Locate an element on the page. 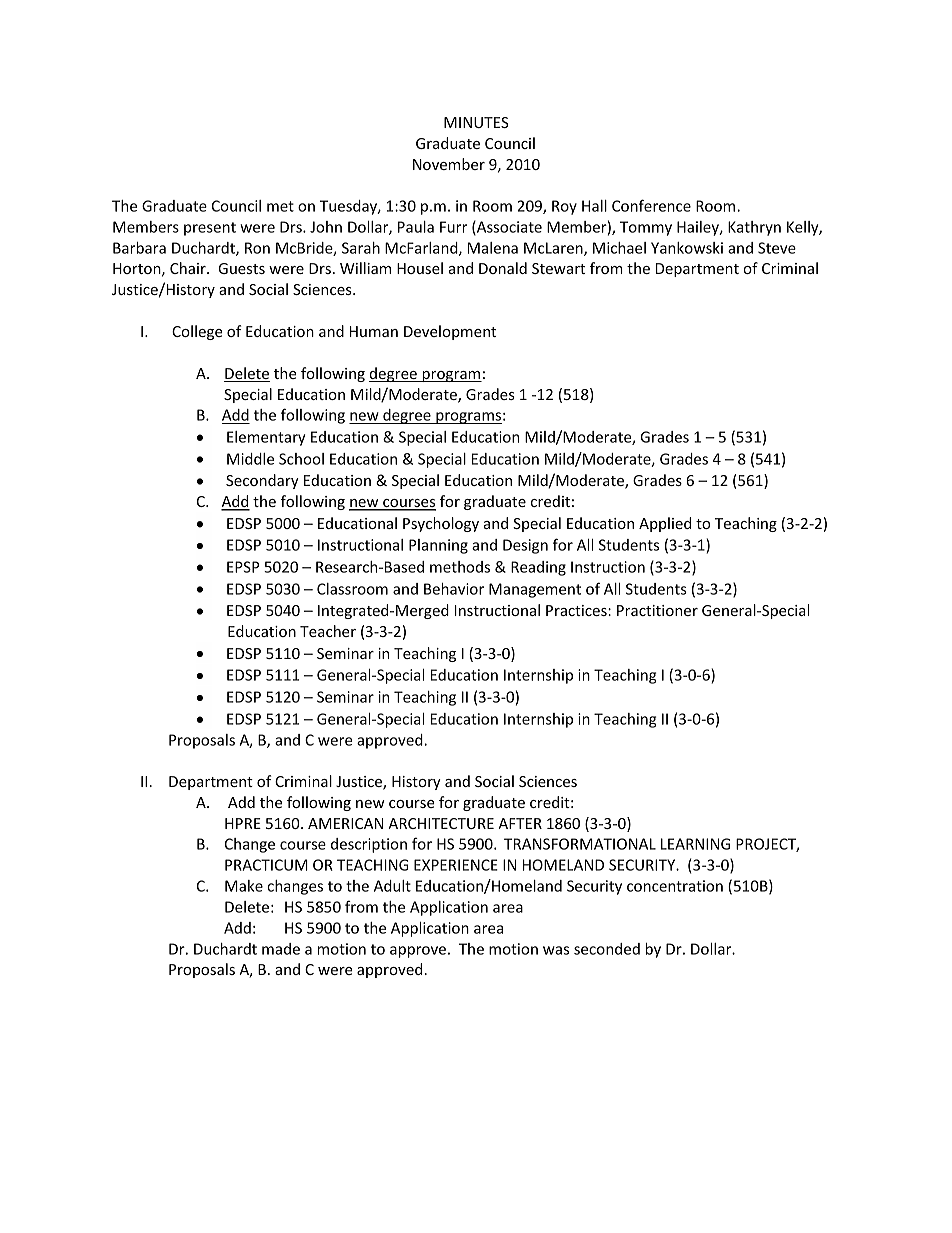 The image size is (952, 1233). present is located at coordinates (210, 229).
